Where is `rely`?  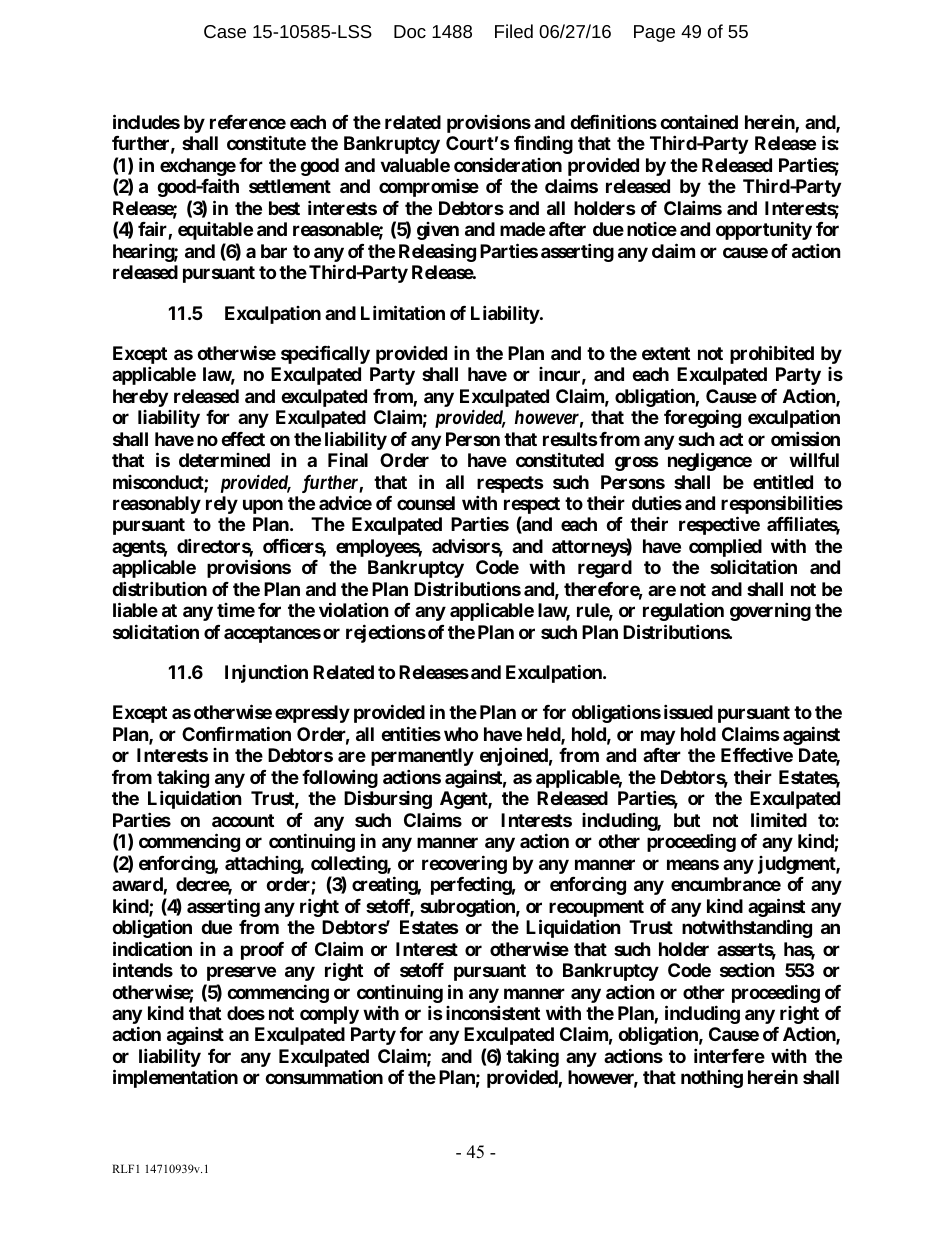 rely is located at coordinates (222, 505).
